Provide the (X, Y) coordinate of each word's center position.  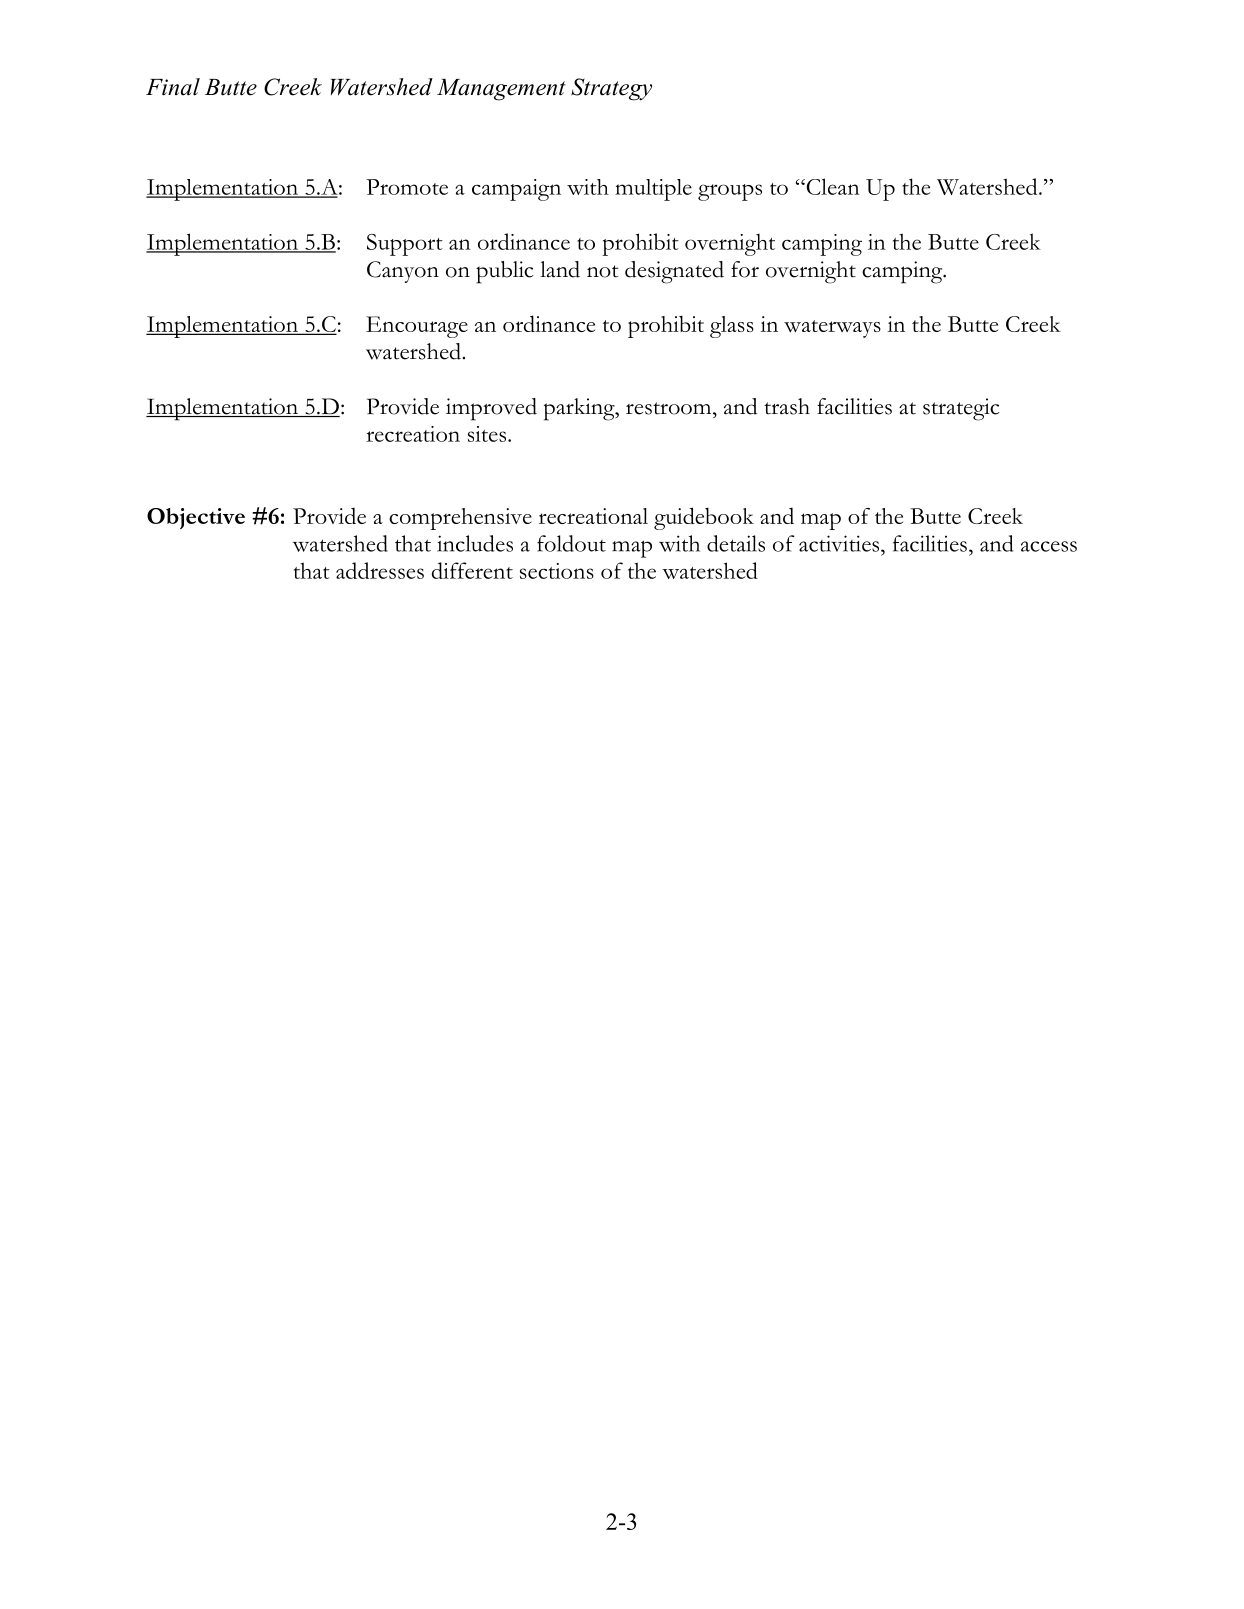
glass (732, 327)
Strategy (611, 89)
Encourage (417, 327)
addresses (380, 570)
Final (173, 87)
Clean (832, 186)
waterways (832, 329)
